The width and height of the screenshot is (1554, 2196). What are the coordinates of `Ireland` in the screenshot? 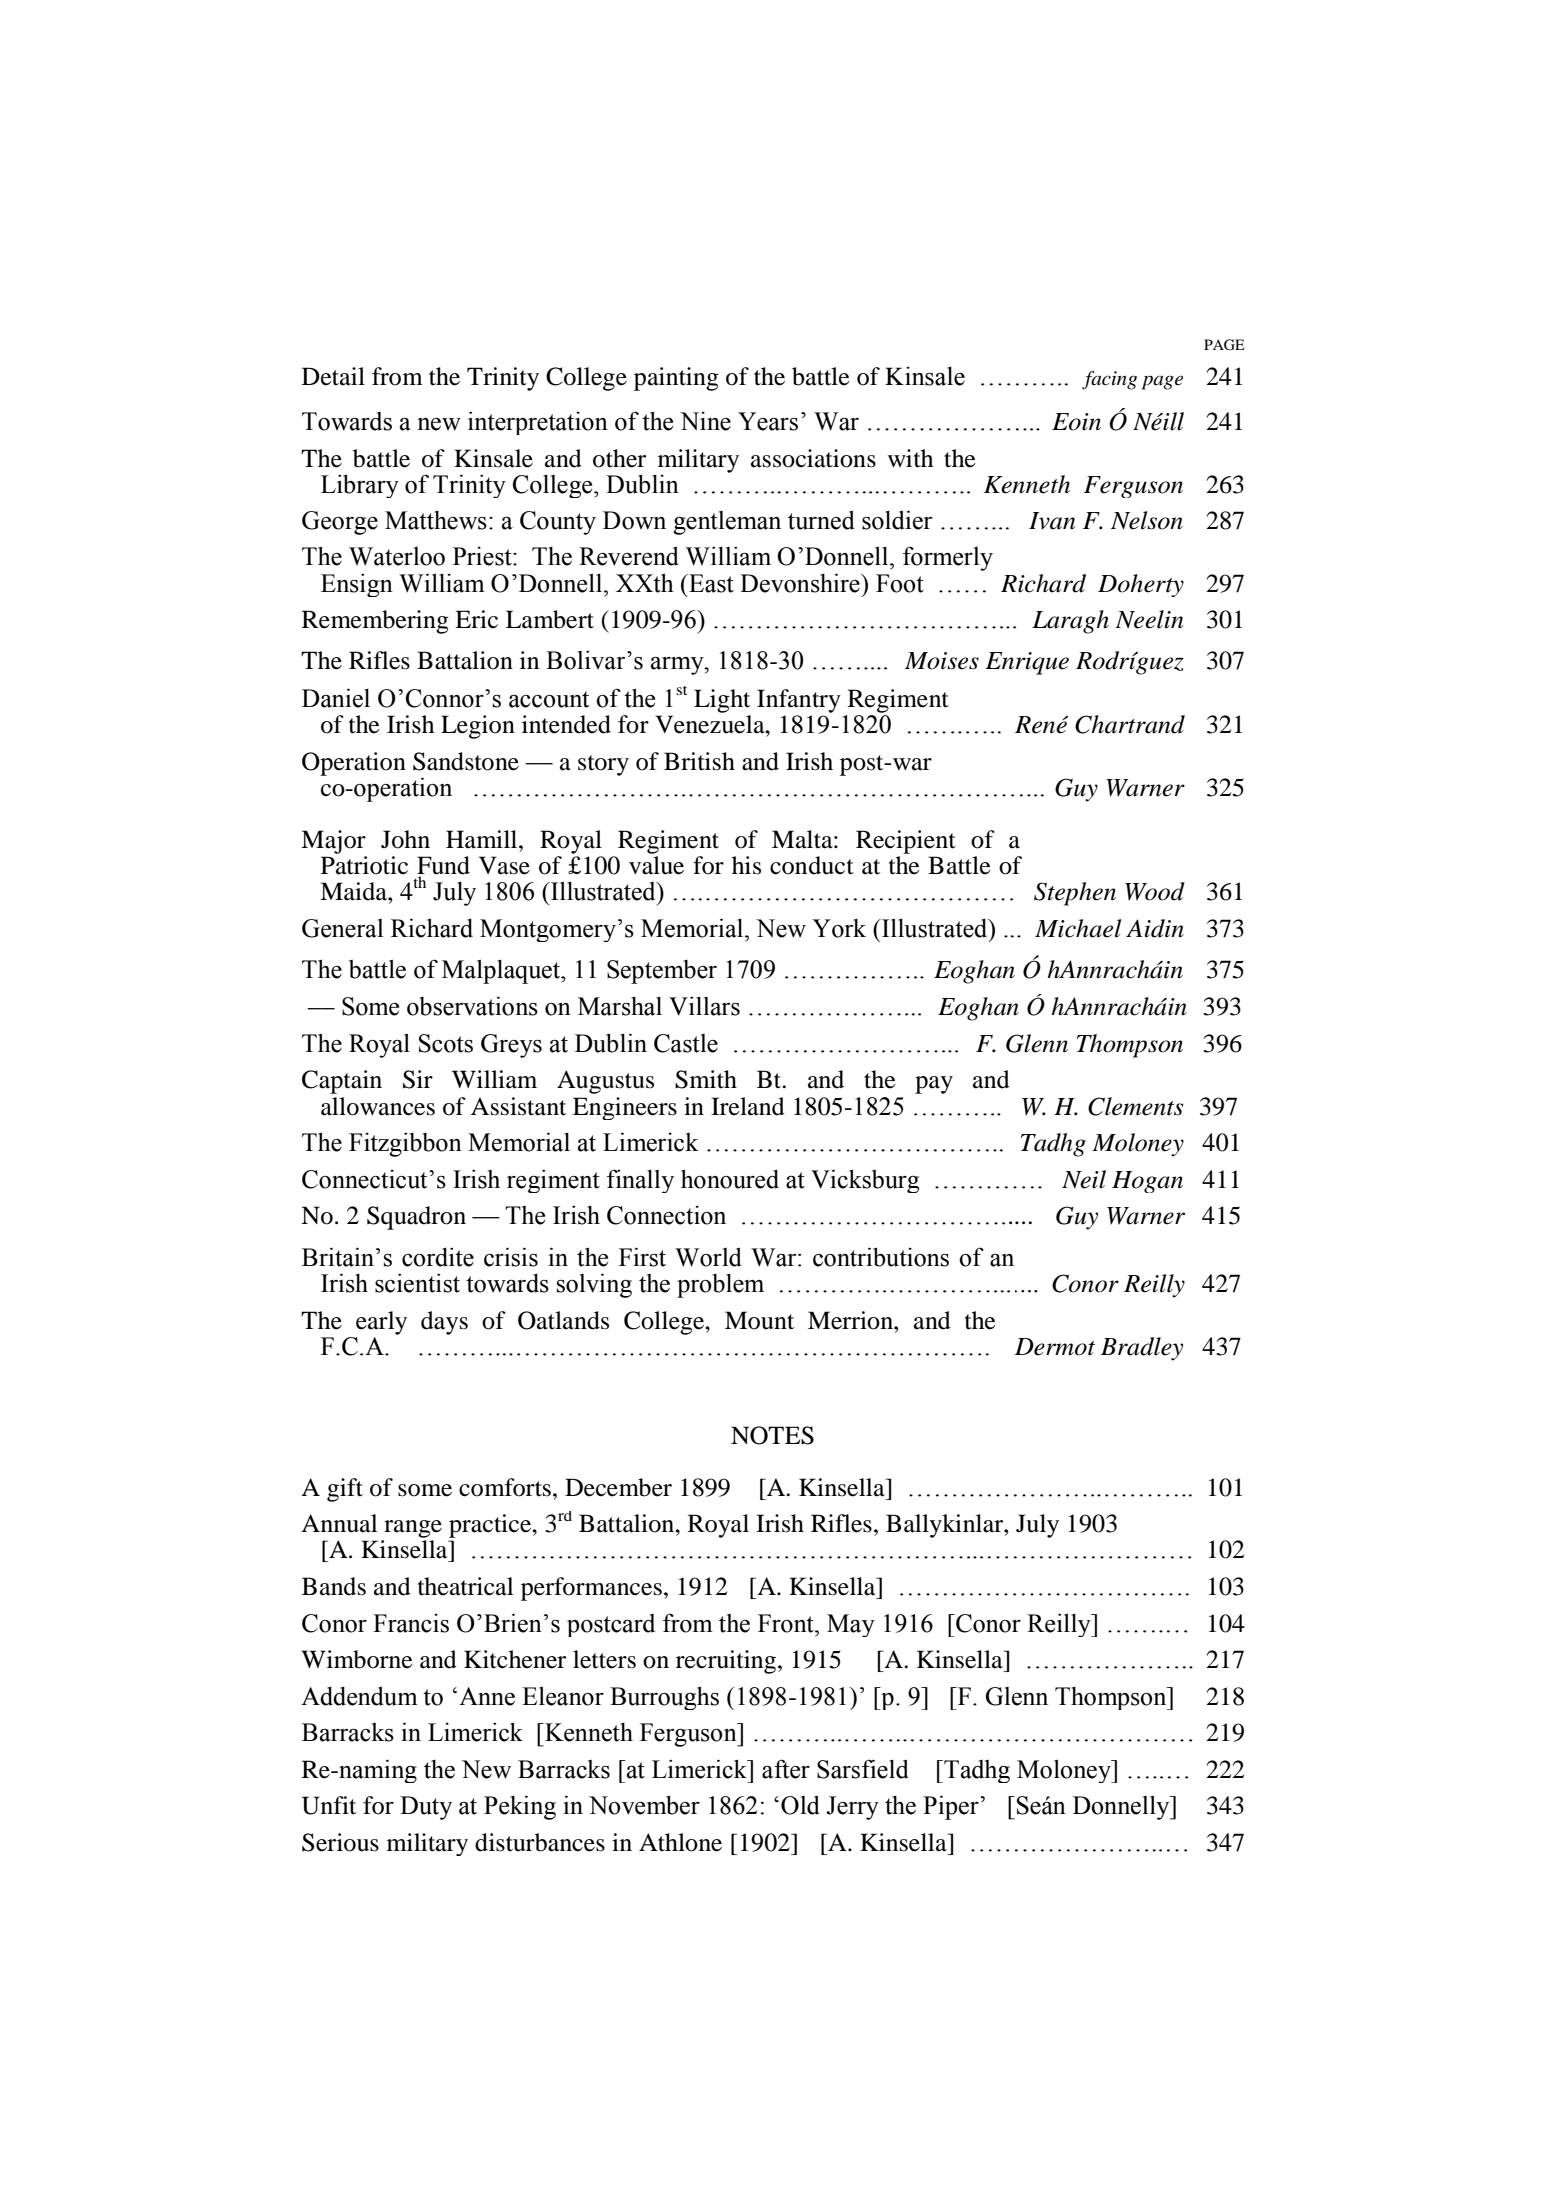 It's located at (748, 1106).
